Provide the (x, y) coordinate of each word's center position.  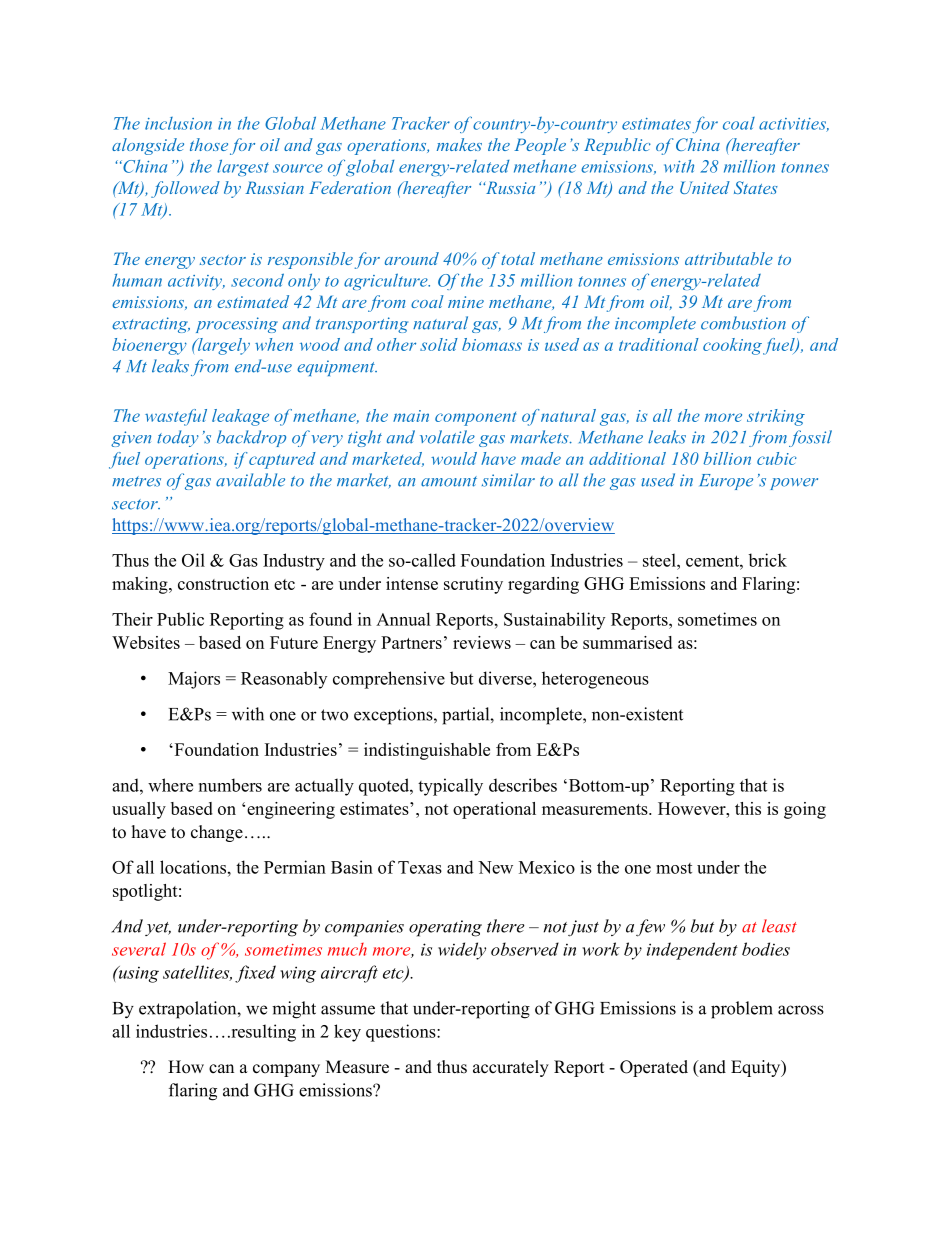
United (705, 187)
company (286, 1070)
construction (223, 583)
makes (459, 144)
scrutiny (473, 585)
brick (767, 560)
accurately (511, 1068)
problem (742, 1010)
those (209, 144)
